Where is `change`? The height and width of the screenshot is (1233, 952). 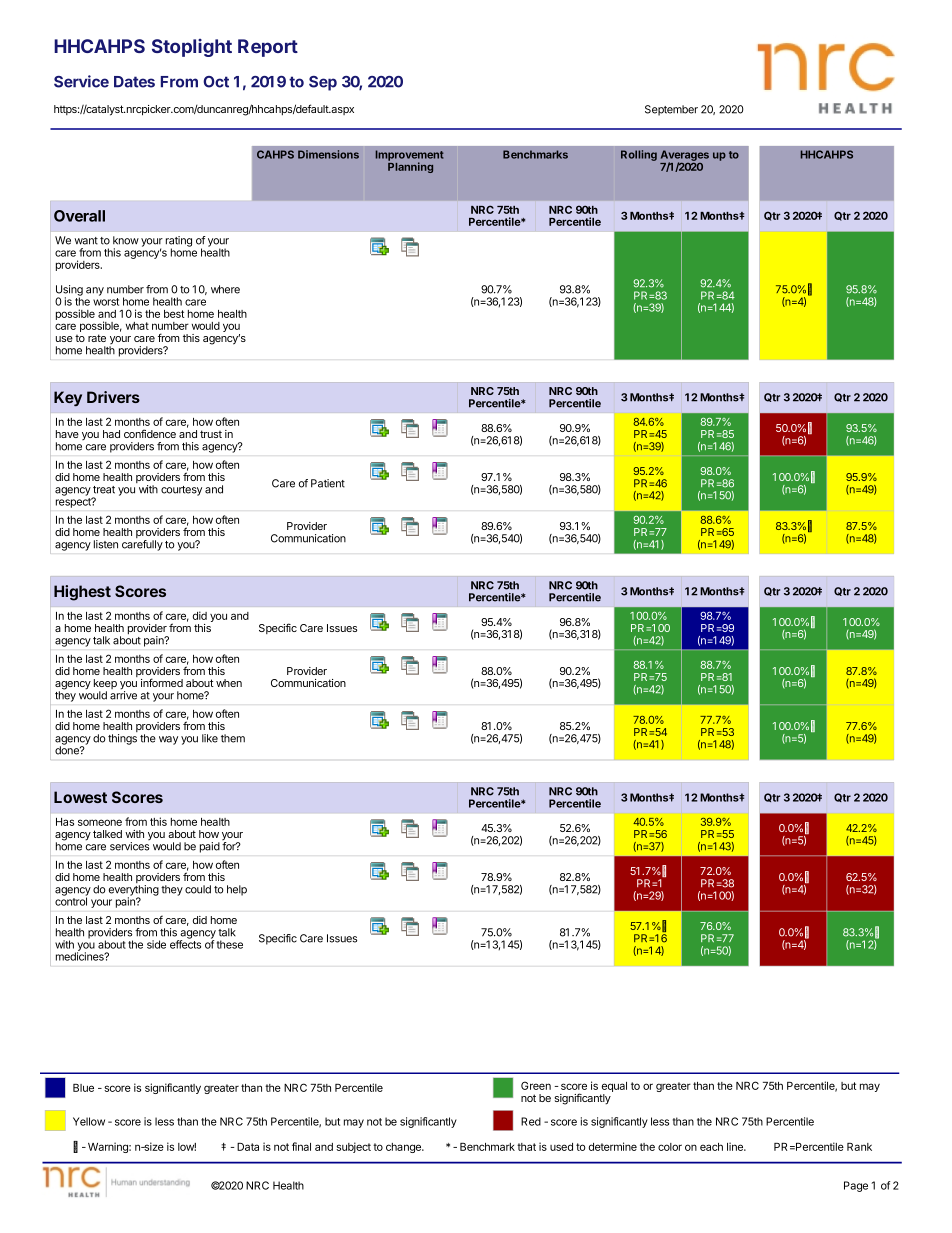 change is located at coordinates (404, 1148).
